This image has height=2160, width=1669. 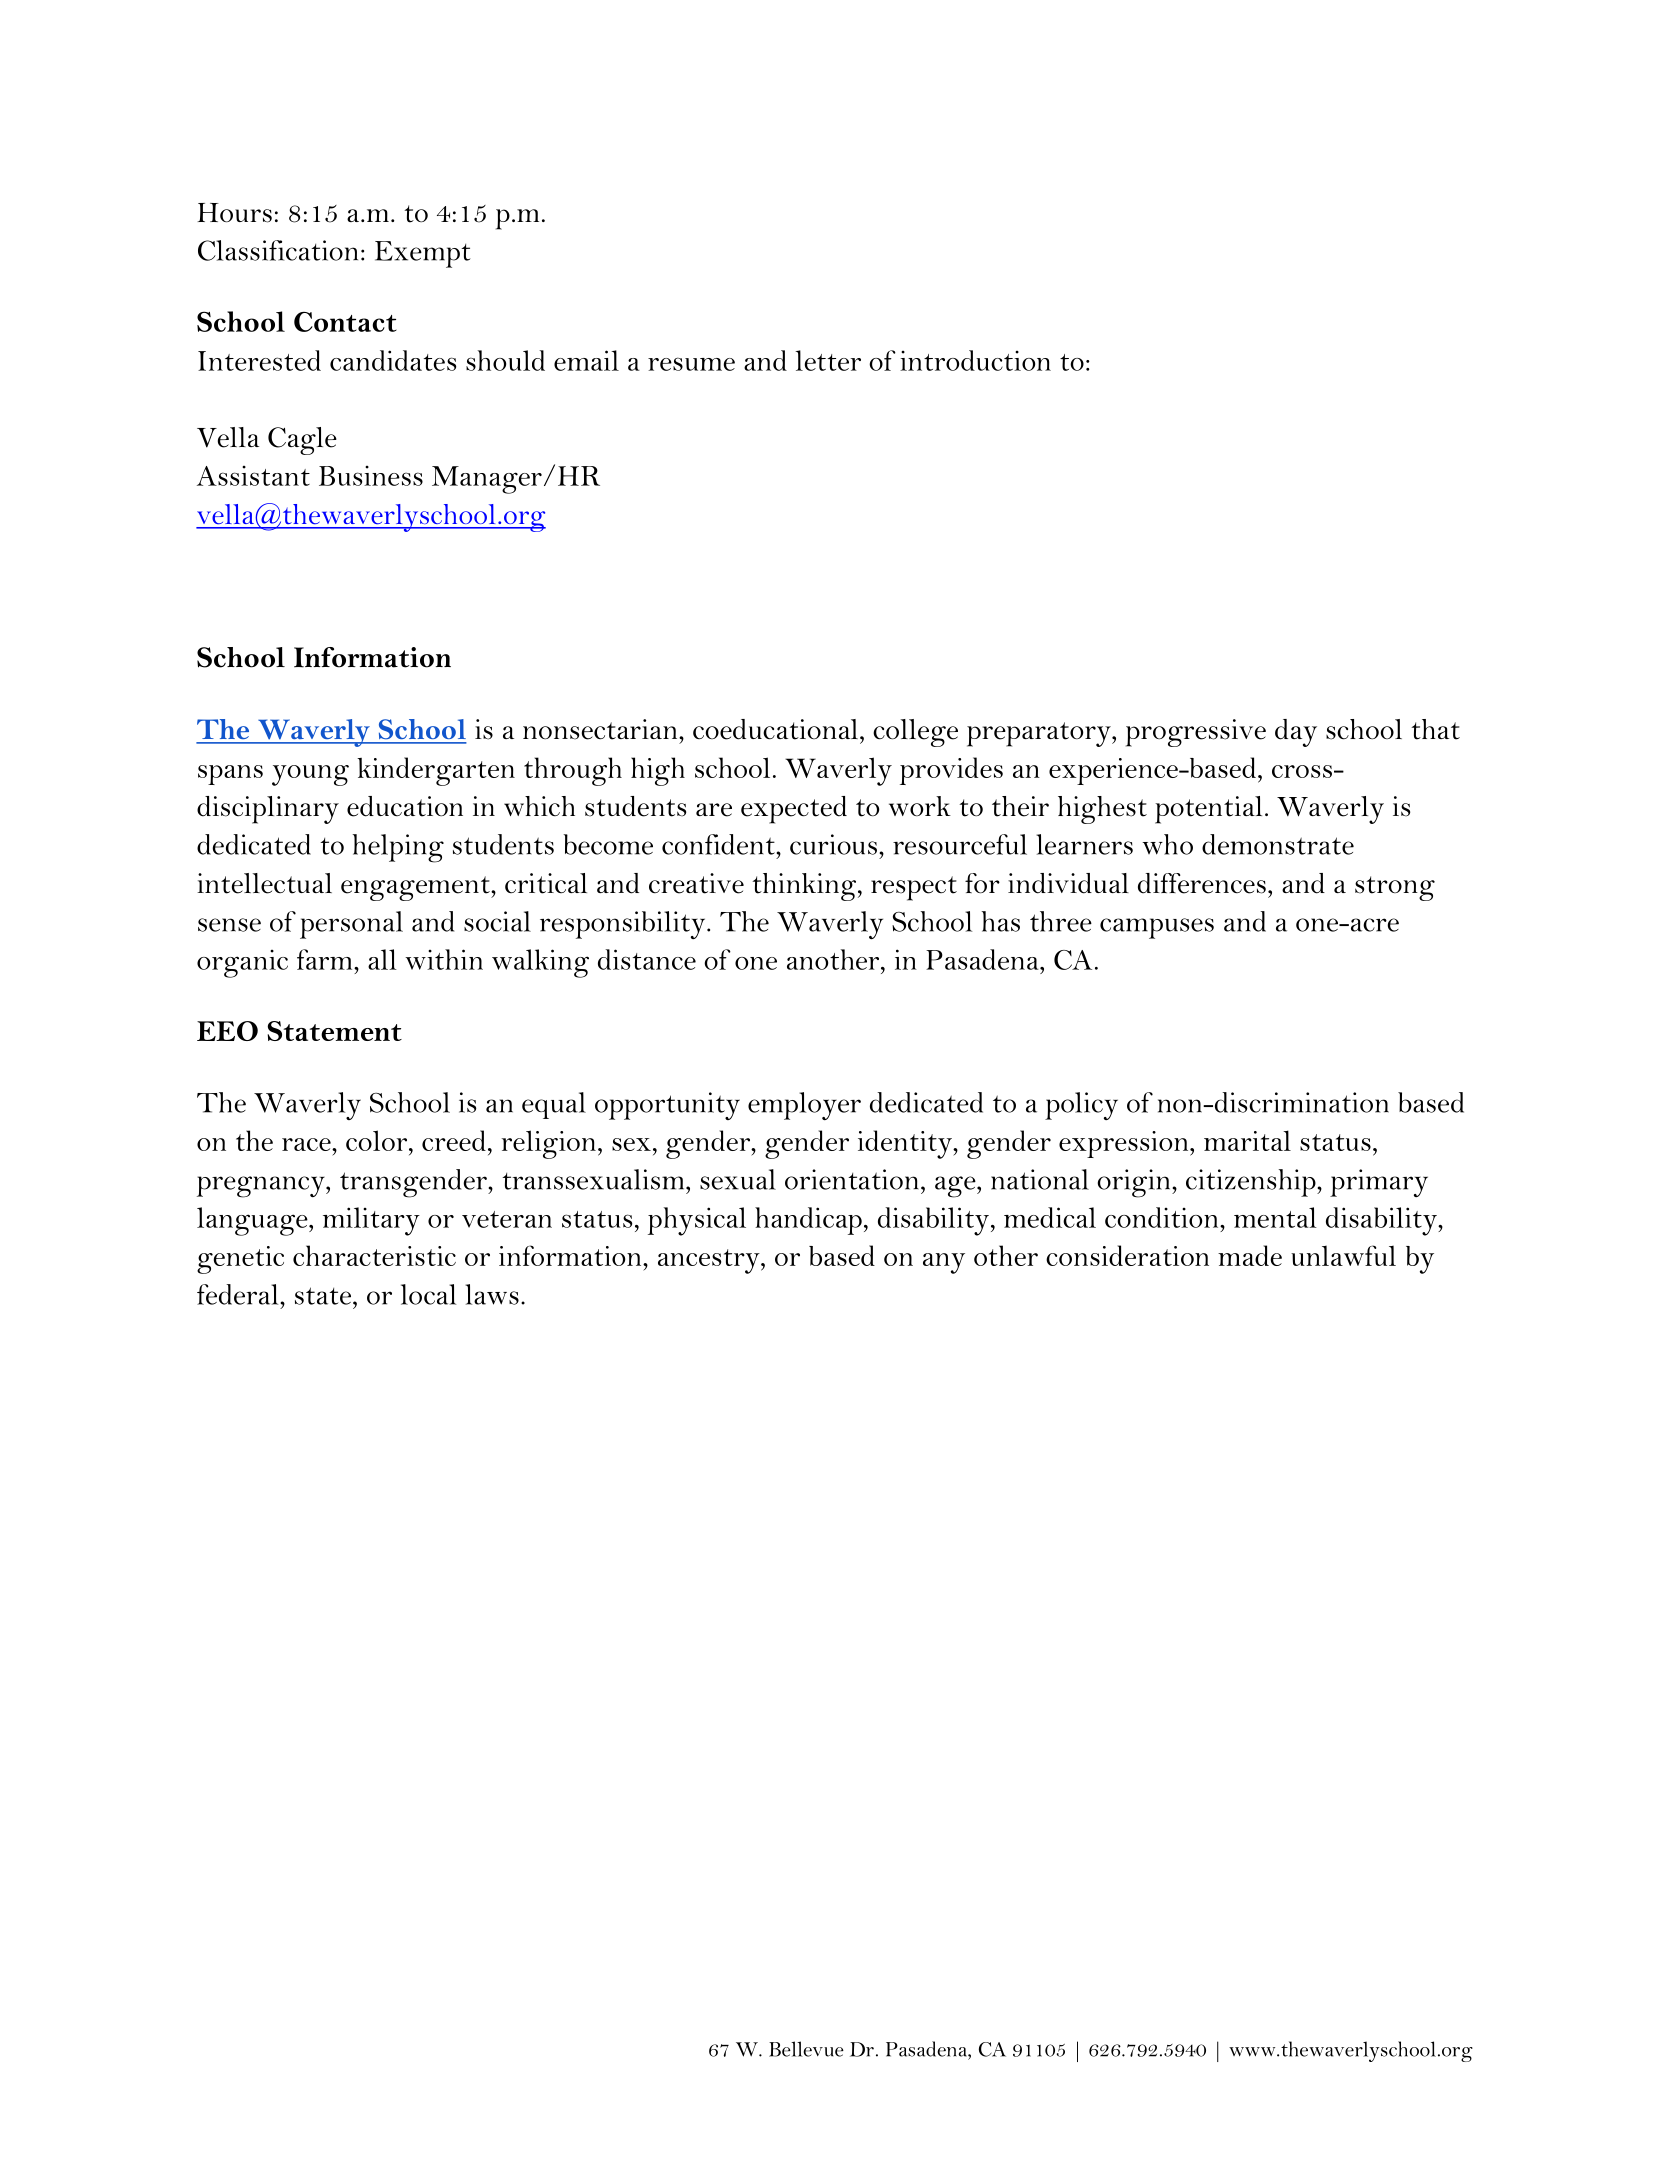 I want to click on marital, so click(x=1247, y=1140).
